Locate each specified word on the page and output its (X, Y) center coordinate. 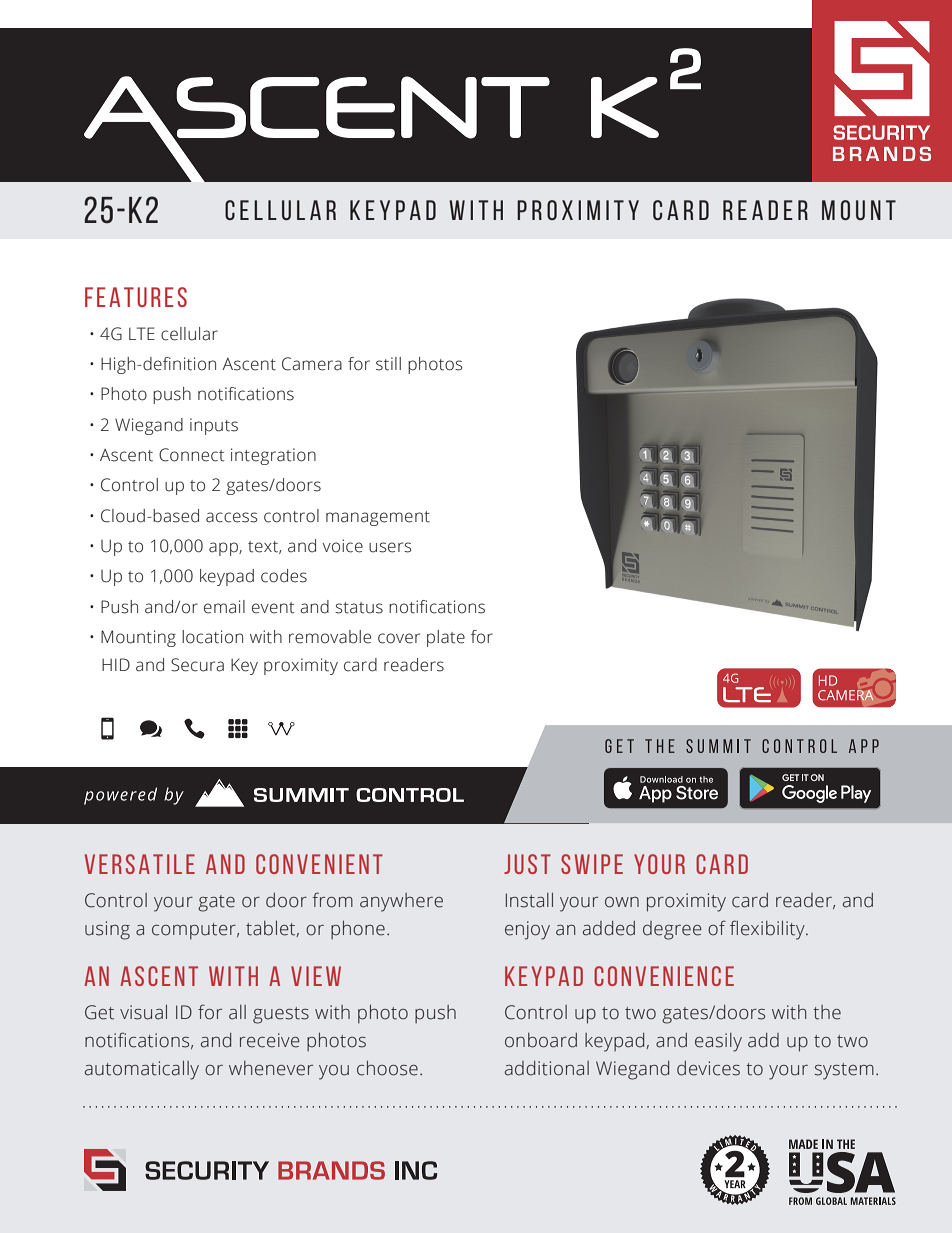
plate (446, 638)
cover (399, 638)
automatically (142, 1070)
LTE (142, 333)
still (388, 364)
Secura (197, 665)
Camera (312, 364)
